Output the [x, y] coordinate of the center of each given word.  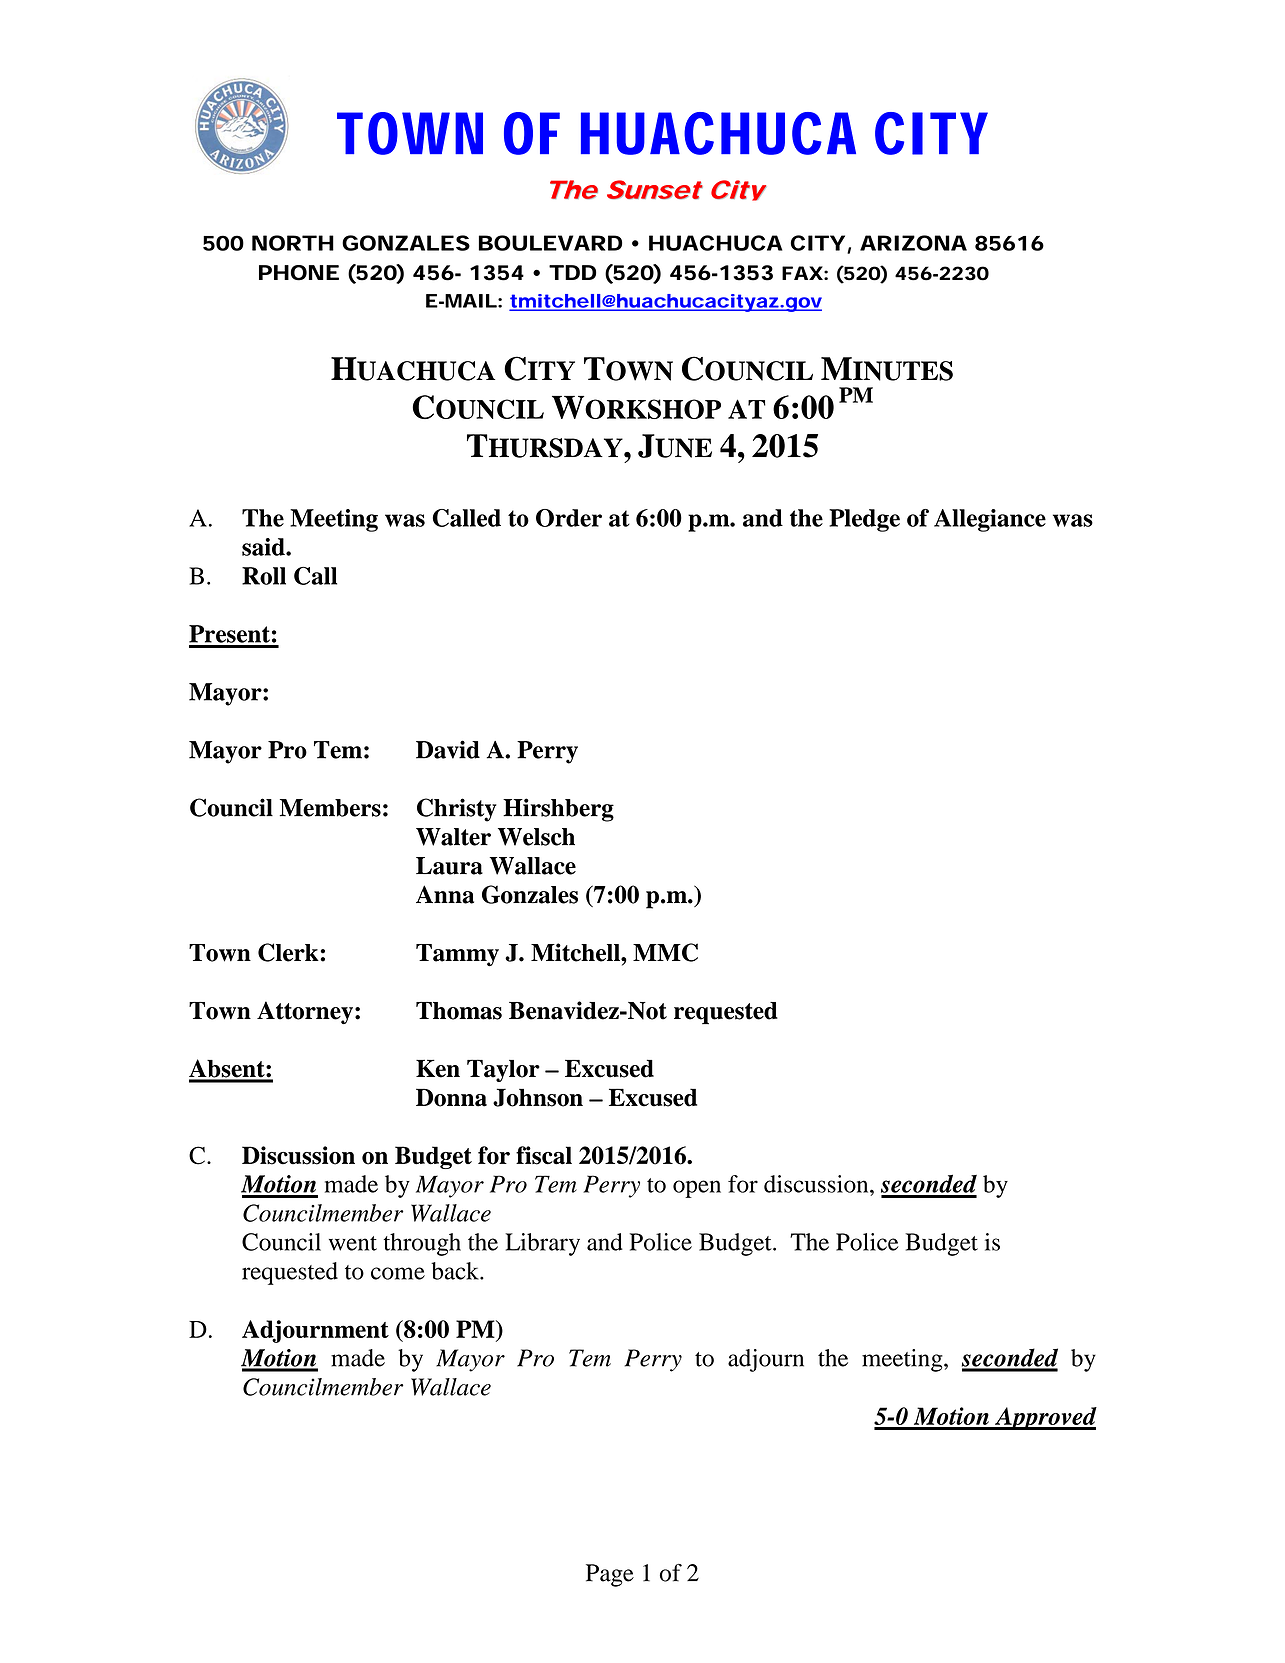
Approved [1045, 1418]
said [264, 547]
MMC [665, 952]
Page [610, 1575]
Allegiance [990, 520]
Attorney [305, 1012]
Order [569, 518]
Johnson [538, 1097]
